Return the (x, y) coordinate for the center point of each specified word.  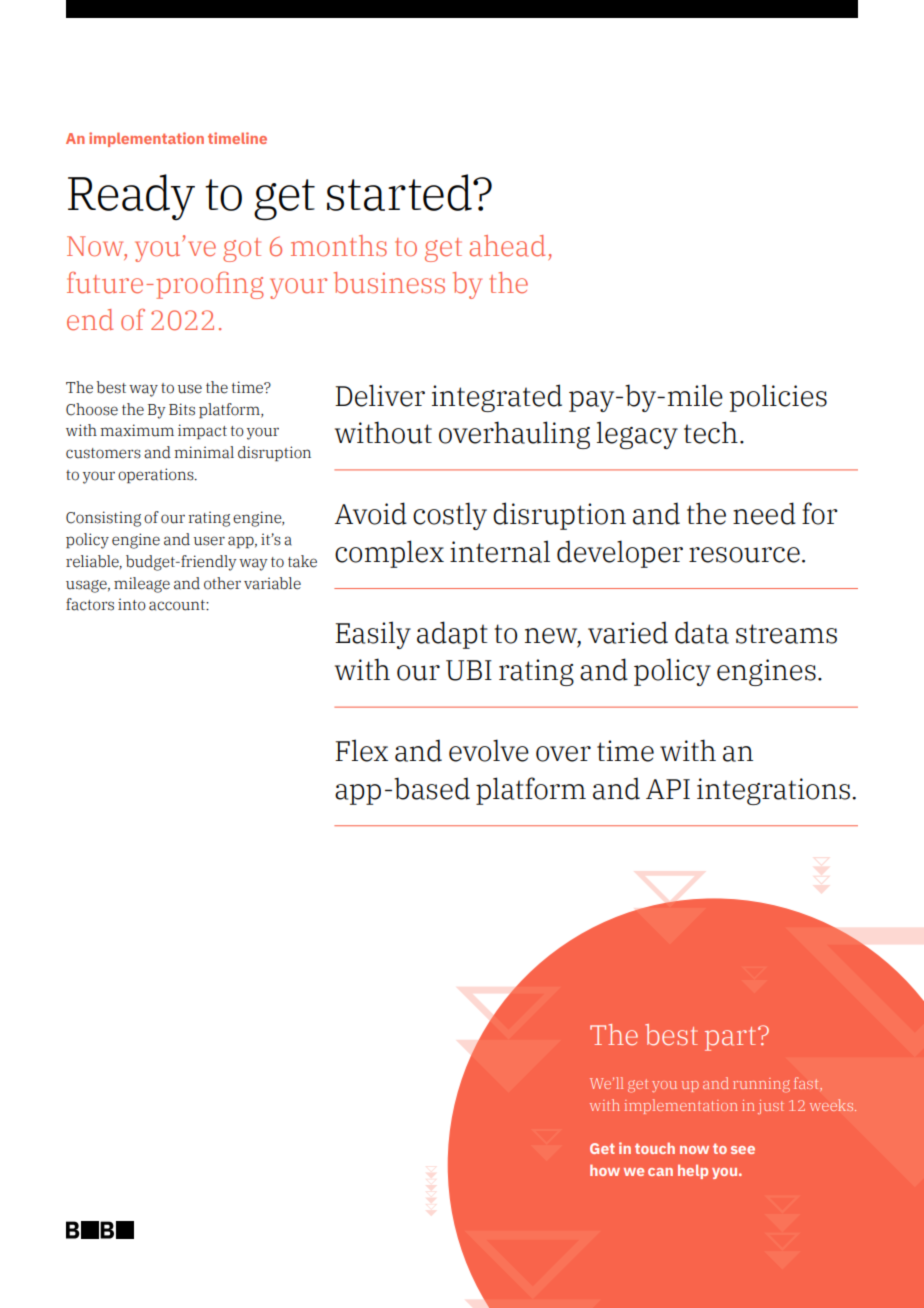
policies (778, 398)
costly (450, 516)
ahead (507, 246)
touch (655, 1148)
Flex (361, 750)
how (605, 1170)
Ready (131, 197)
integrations (773, 791)
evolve (489, 750)
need (764, 513)
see (743, 1150)
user (209, 541)
